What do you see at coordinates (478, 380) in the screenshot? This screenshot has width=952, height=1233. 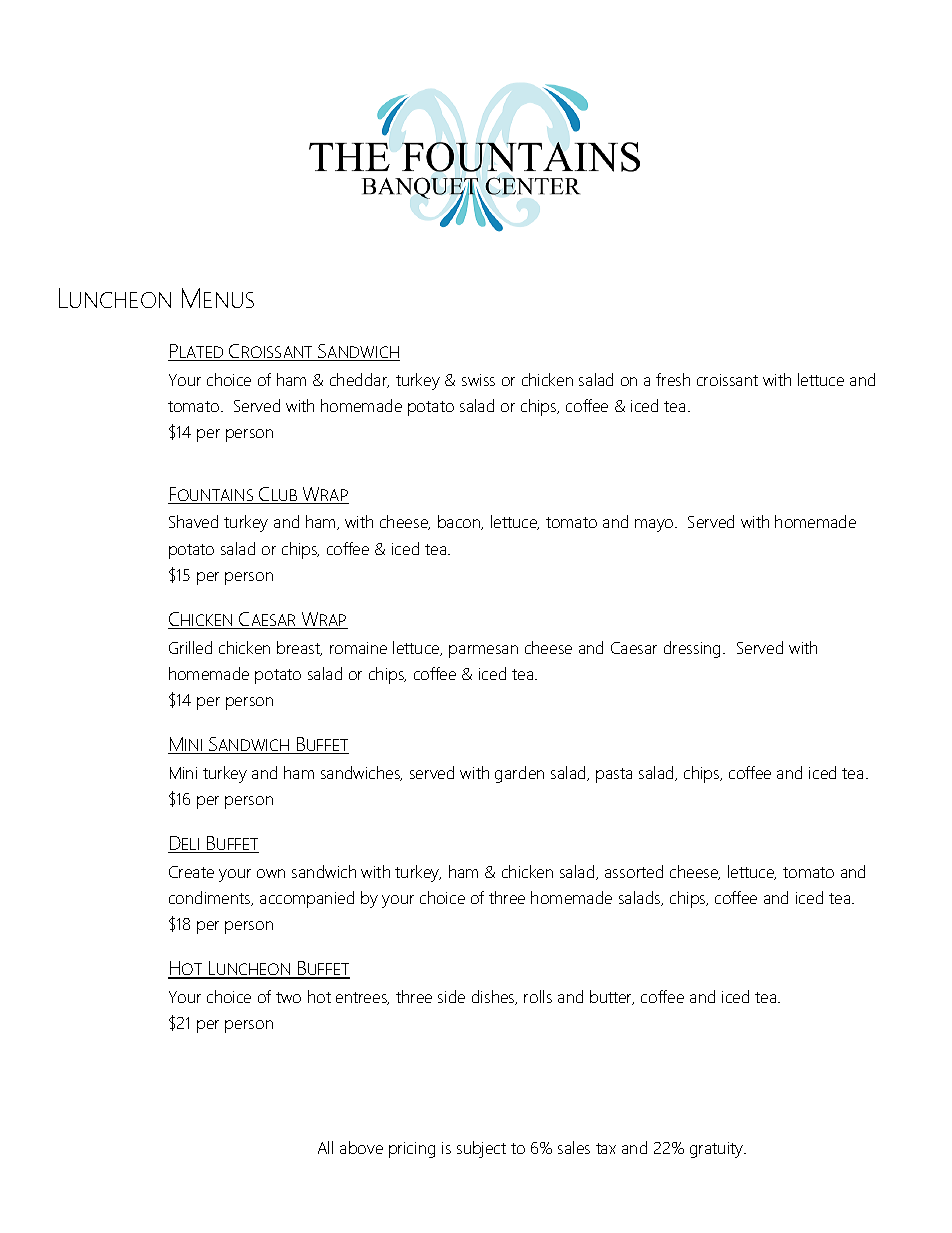 I see `swiss` at bounding box center [478, 380].
